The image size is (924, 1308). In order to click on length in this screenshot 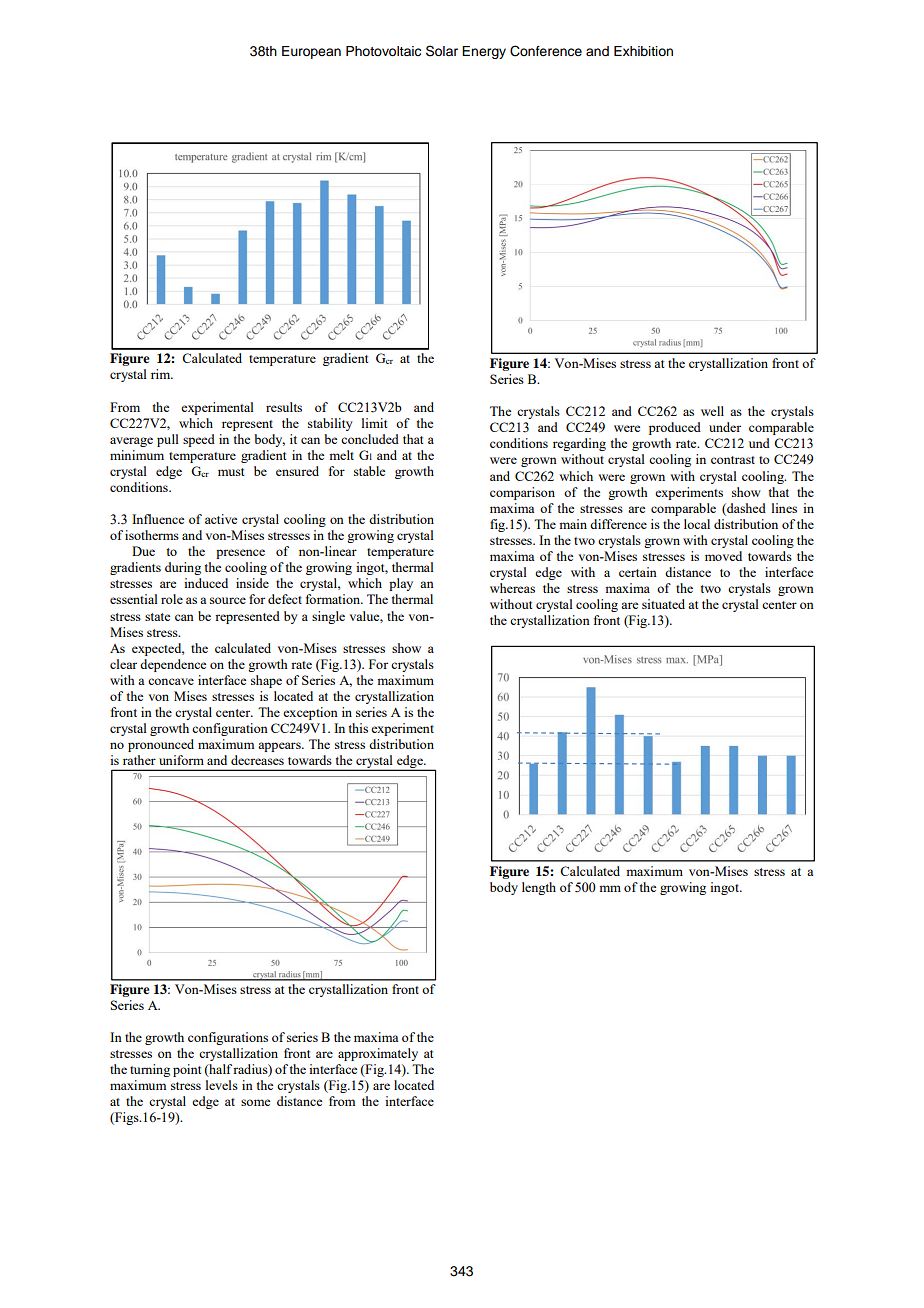, I will do `click(539, 888)`.
